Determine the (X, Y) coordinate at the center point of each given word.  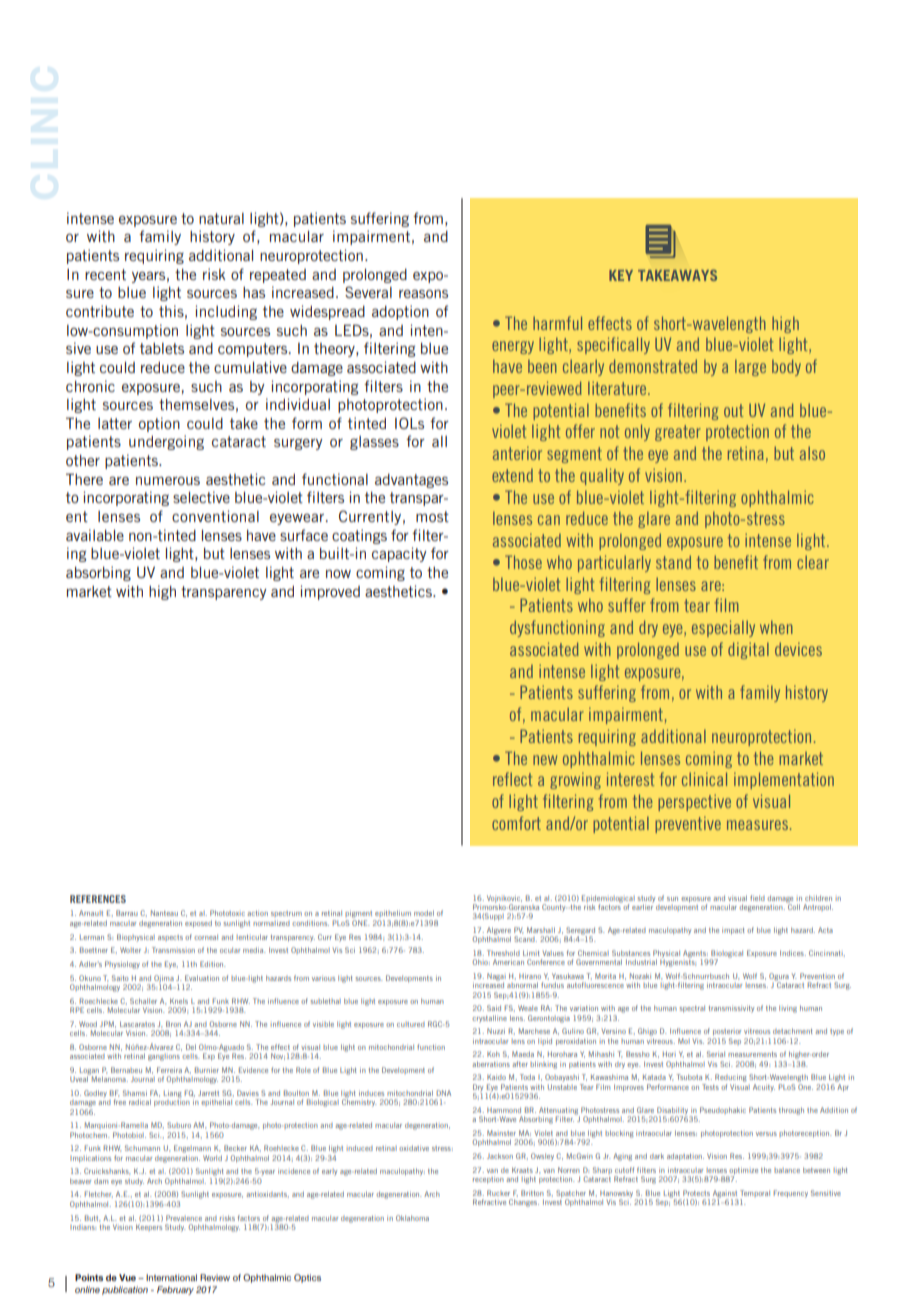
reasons (423, 293)
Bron (173, 1024)
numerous (168, 481)
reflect (513, 779)
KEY (621, 275)
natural (221, 218)
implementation (784, 780)
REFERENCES (98, 899)
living (788, 1009)
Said (494, 1008)
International (171, 1277)
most (432, 516)
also (812, 453)
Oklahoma (412, 1218)
